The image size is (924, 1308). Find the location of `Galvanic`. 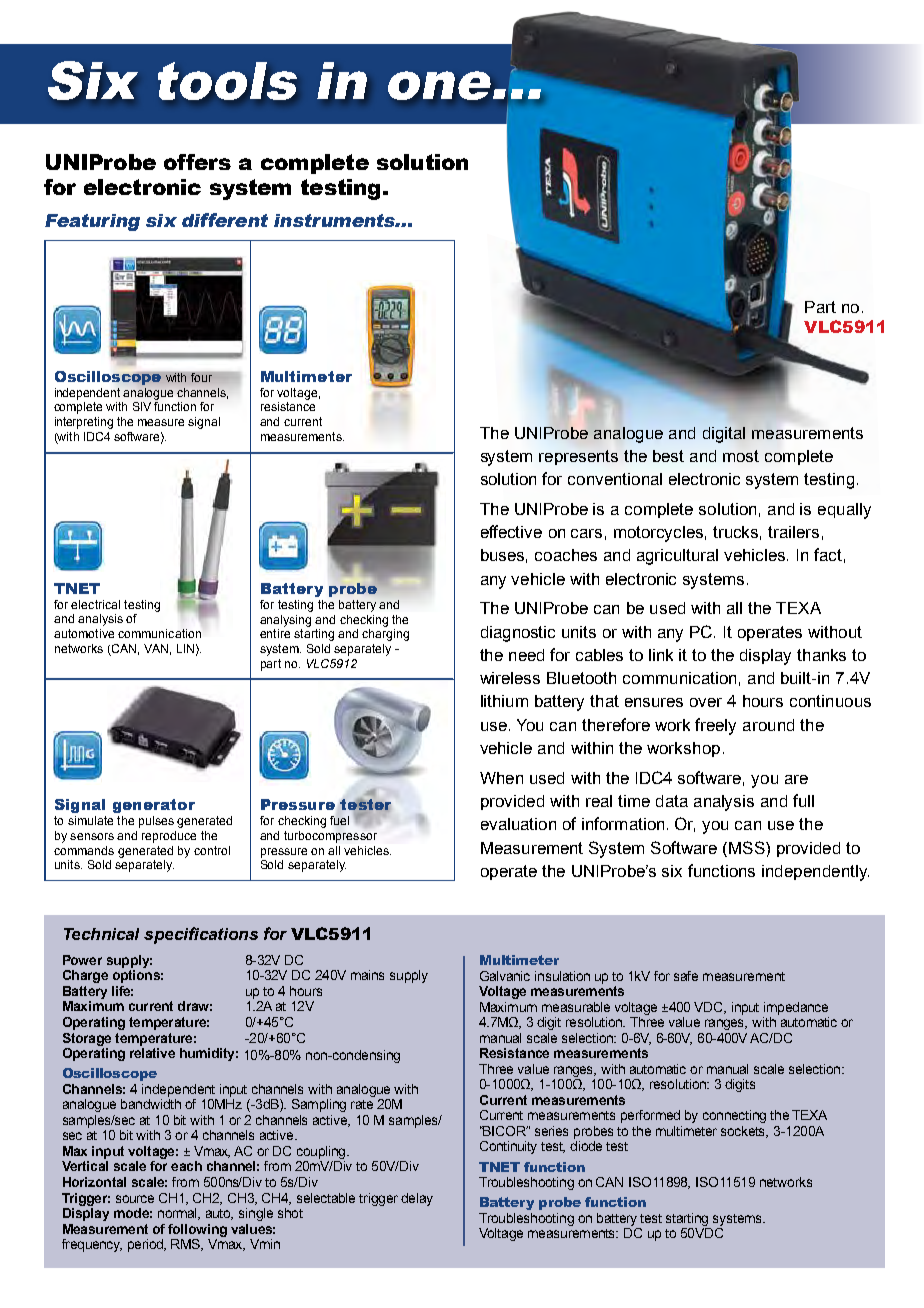

Galvanic is located at coordinates (505, 976).
